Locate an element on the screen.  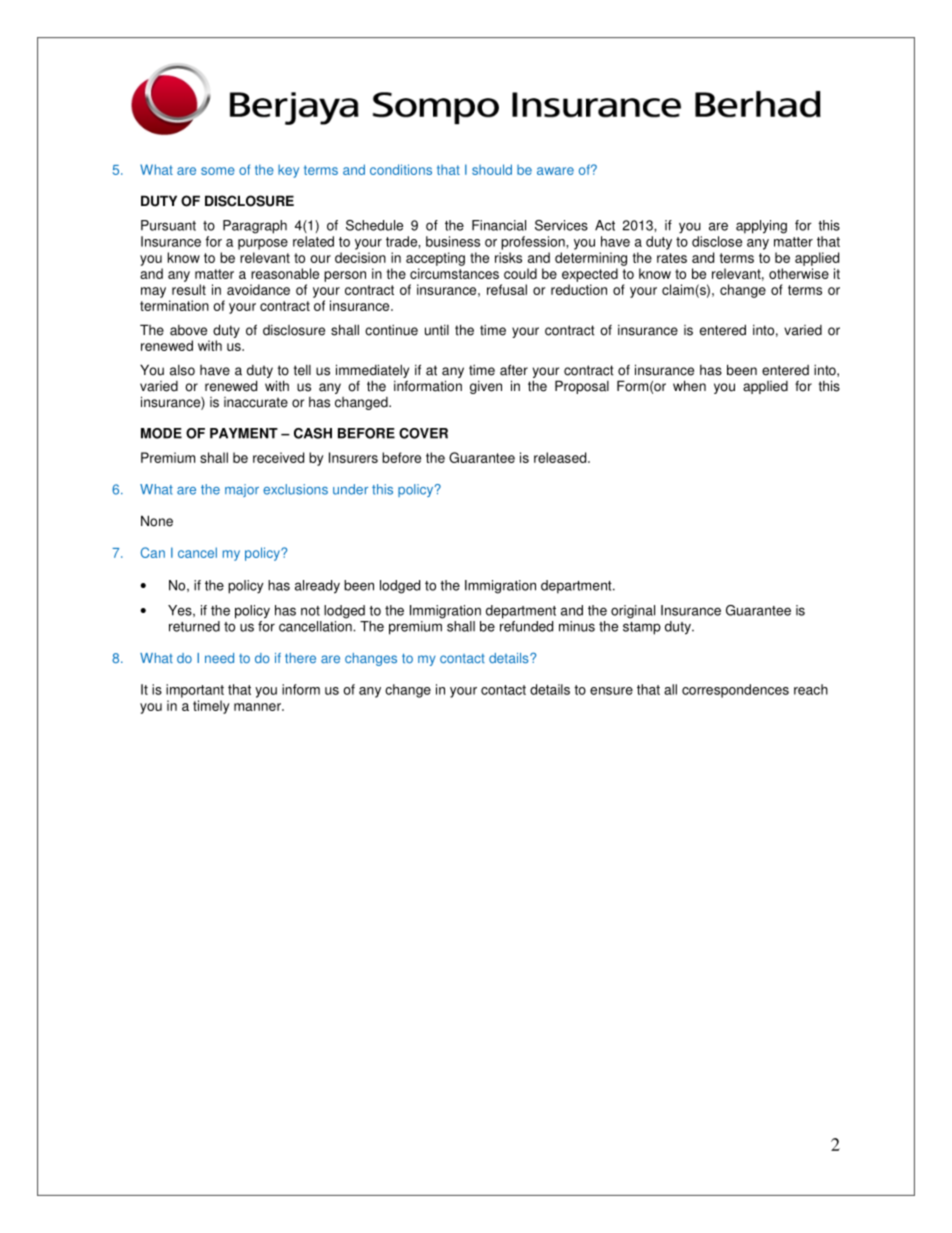
should is located at coordinates (492, 169).
